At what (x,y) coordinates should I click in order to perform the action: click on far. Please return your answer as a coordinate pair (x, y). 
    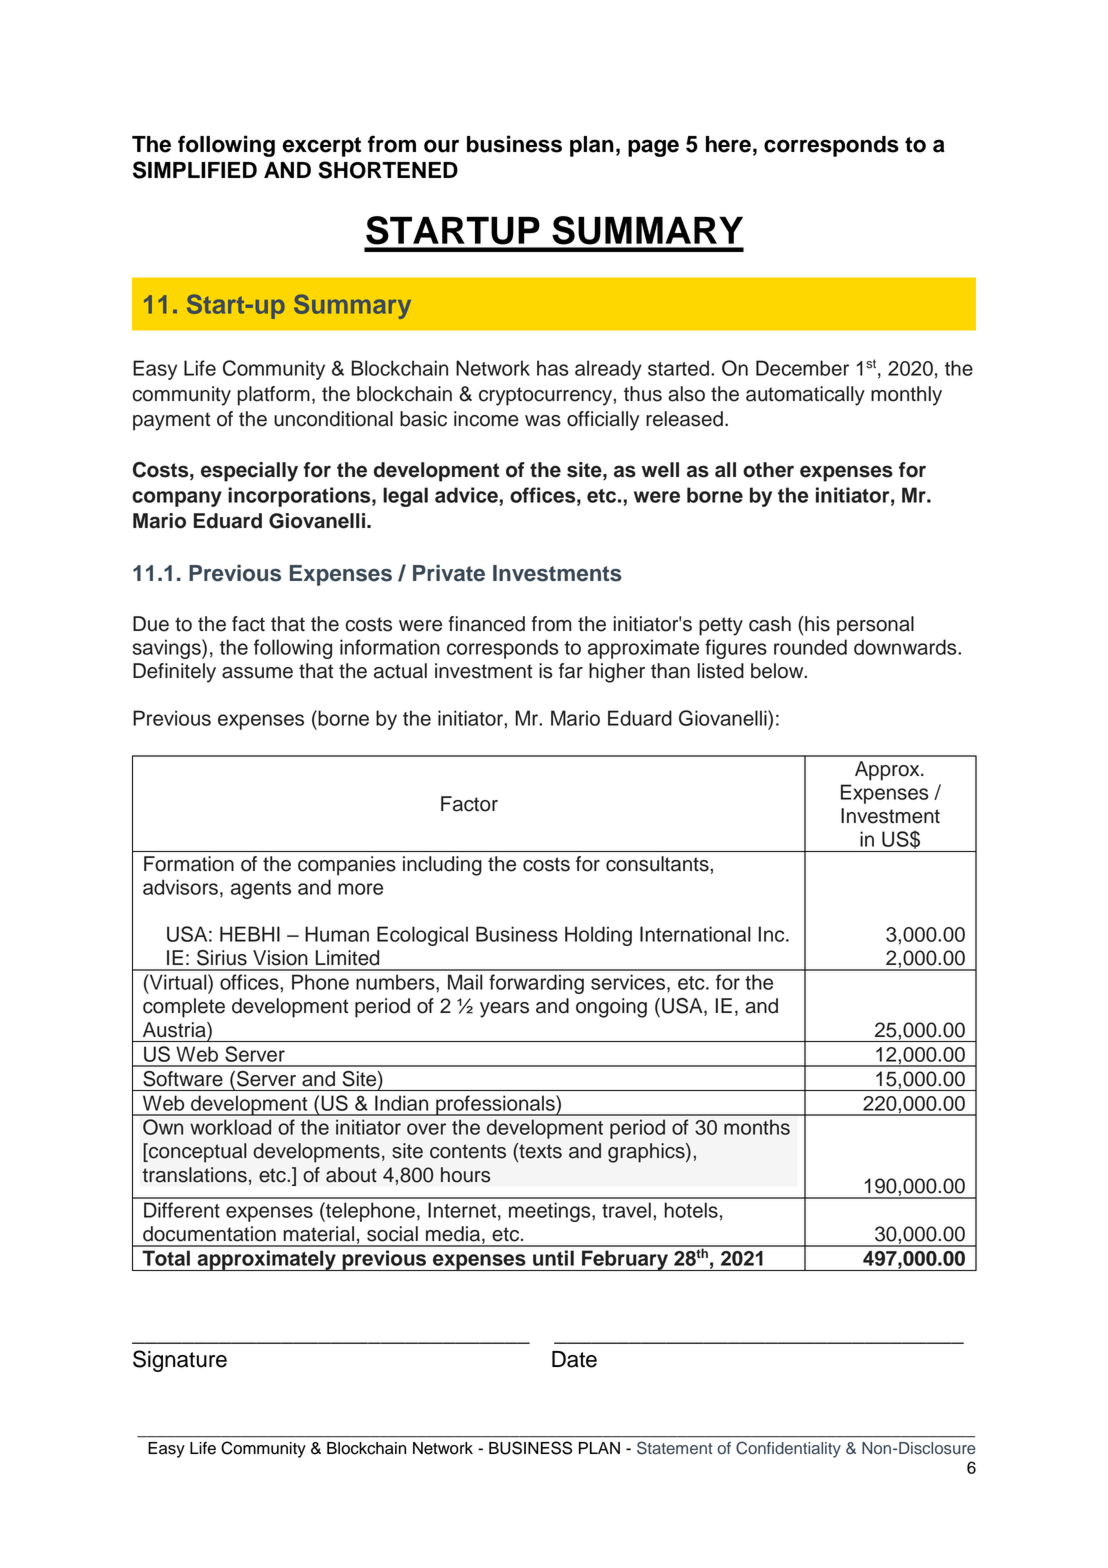
    Looking at the image, I should click on (571, 671).
